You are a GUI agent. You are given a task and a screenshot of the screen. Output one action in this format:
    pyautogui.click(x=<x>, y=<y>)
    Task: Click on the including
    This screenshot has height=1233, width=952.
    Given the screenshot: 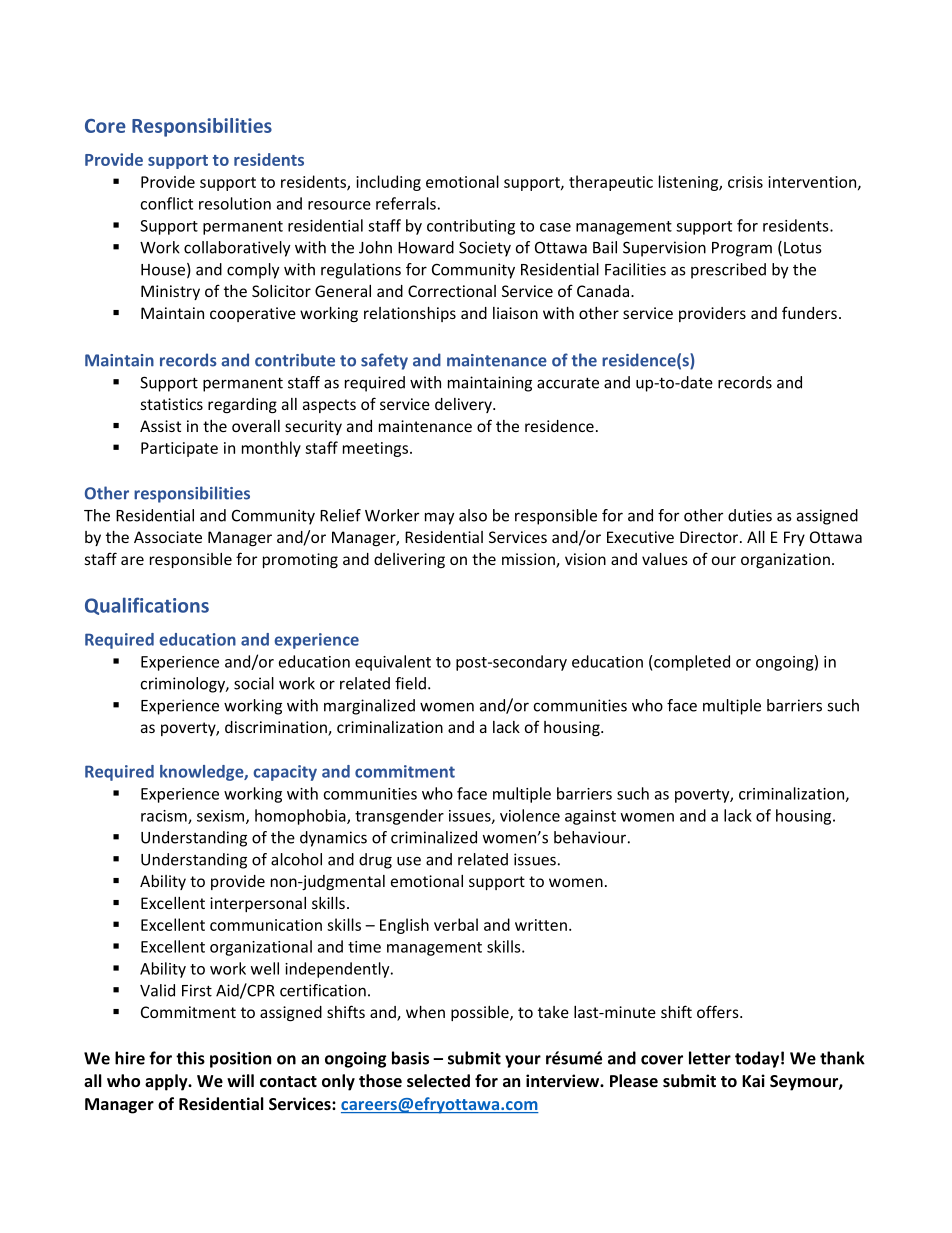 What is the action you would take?
    pyautogui.click(x=388, y=183)
